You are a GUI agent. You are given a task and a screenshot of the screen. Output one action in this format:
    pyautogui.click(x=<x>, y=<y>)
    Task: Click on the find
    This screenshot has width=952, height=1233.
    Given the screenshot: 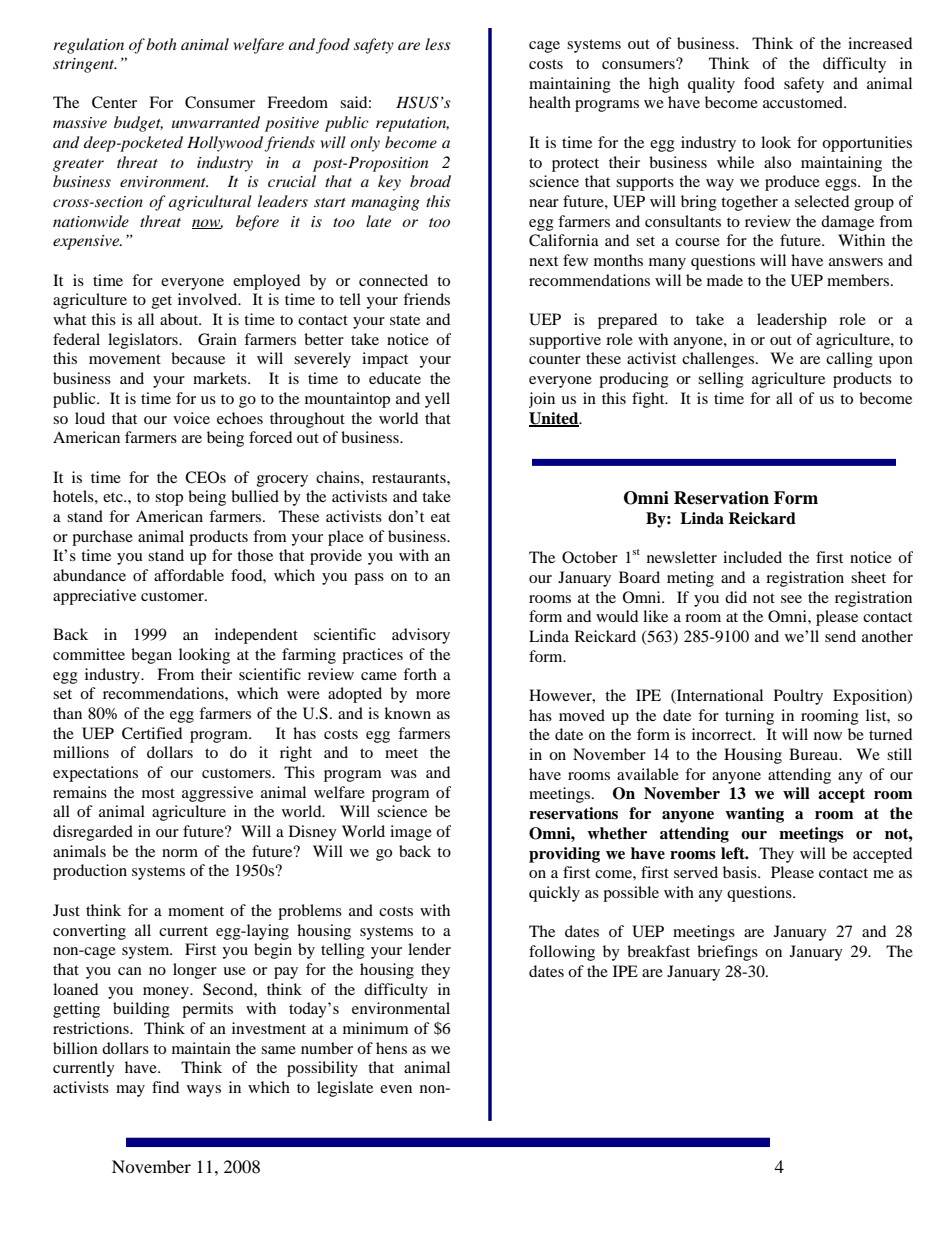 What is the action you would take?
    pyautogui.click(x=165, y=1087)
